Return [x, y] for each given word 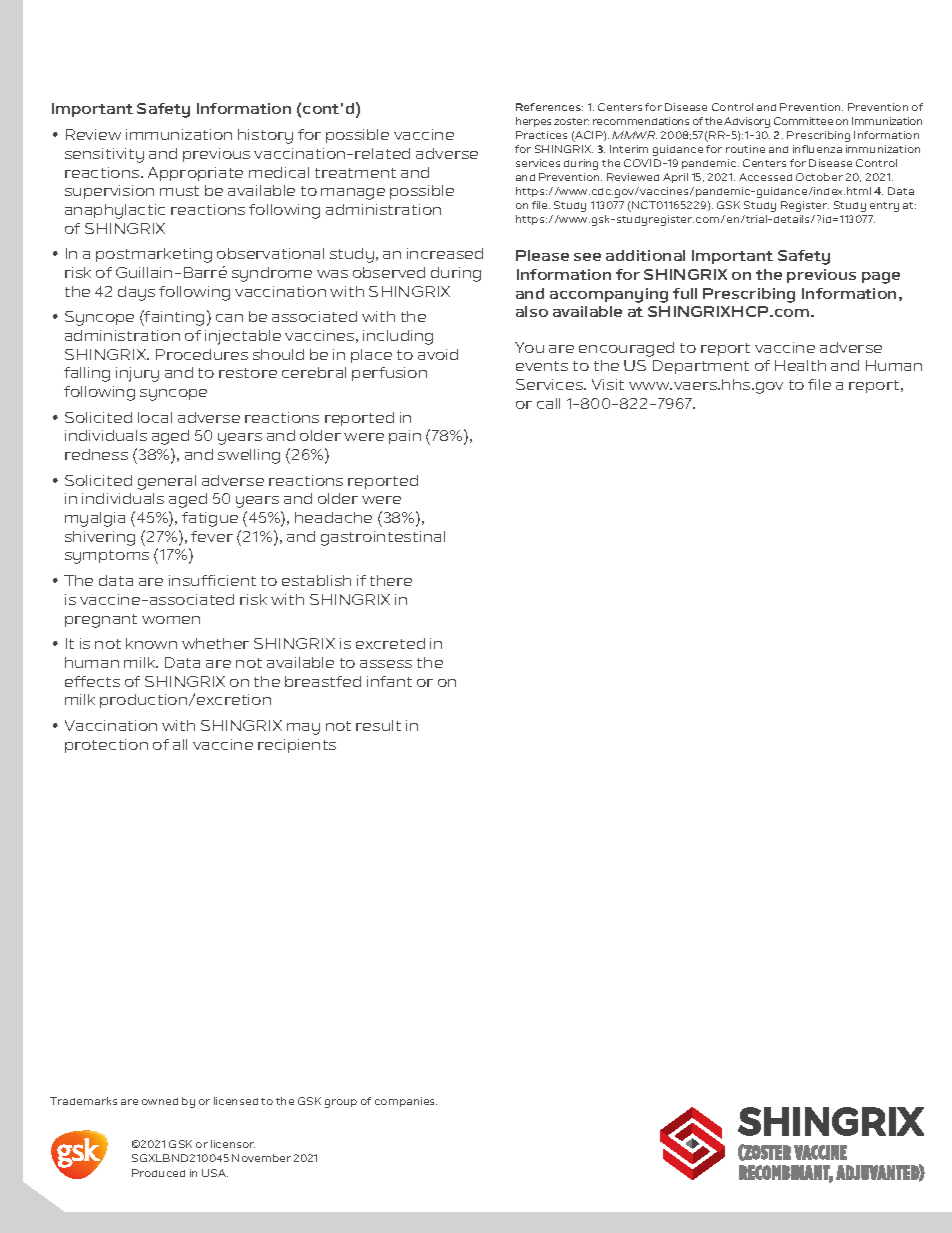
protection [106, 746]
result [378, 725]
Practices [541, 135]
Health [800, 365]
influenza [817, 149]
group [341, 1103]
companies [406, 1102]
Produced [158, 1173]
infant [389, 681]
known [151, 643]
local [155, 417]
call [548, 403]
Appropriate [195, 174]
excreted [390, 643]
